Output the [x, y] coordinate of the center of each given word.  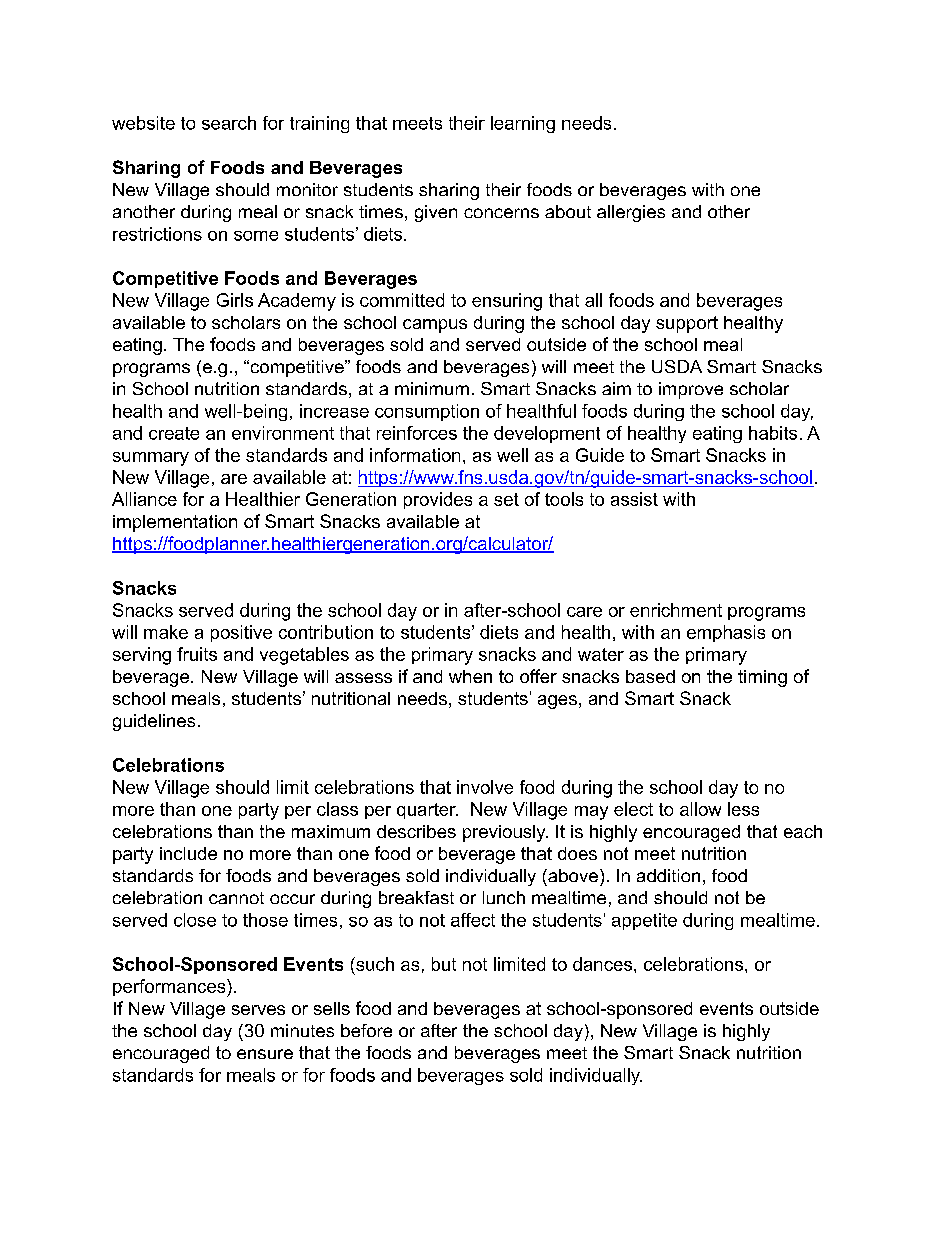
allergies [631, 213]
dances [602, 964]
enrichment [676, 610]
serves [258, 1010]
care [584, 612]
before [366, 1030]
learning [523, 124]
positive [241, 633]
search [229, 123]
